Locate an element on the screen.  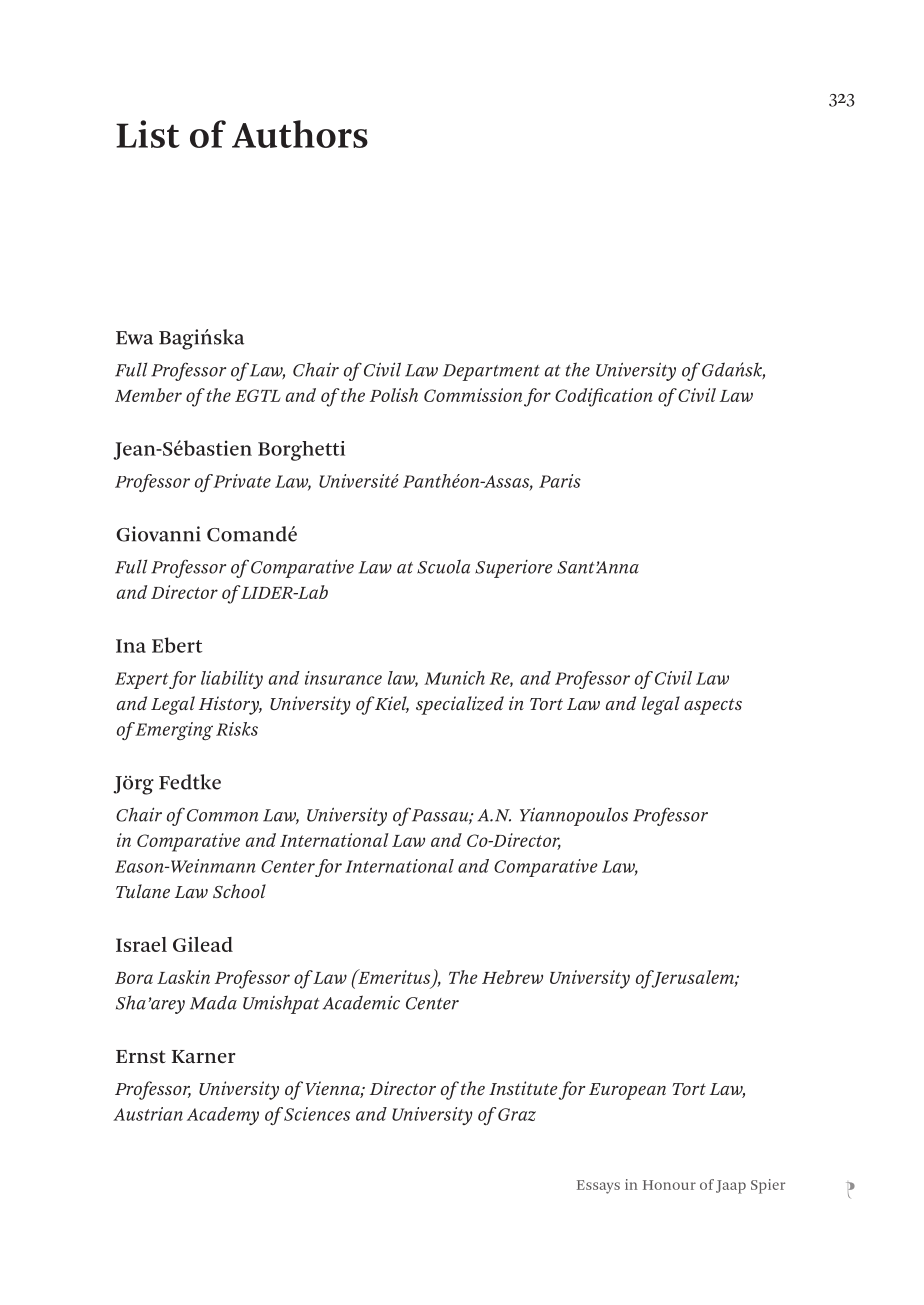
Emerging is located at coordinates (174, 731).
